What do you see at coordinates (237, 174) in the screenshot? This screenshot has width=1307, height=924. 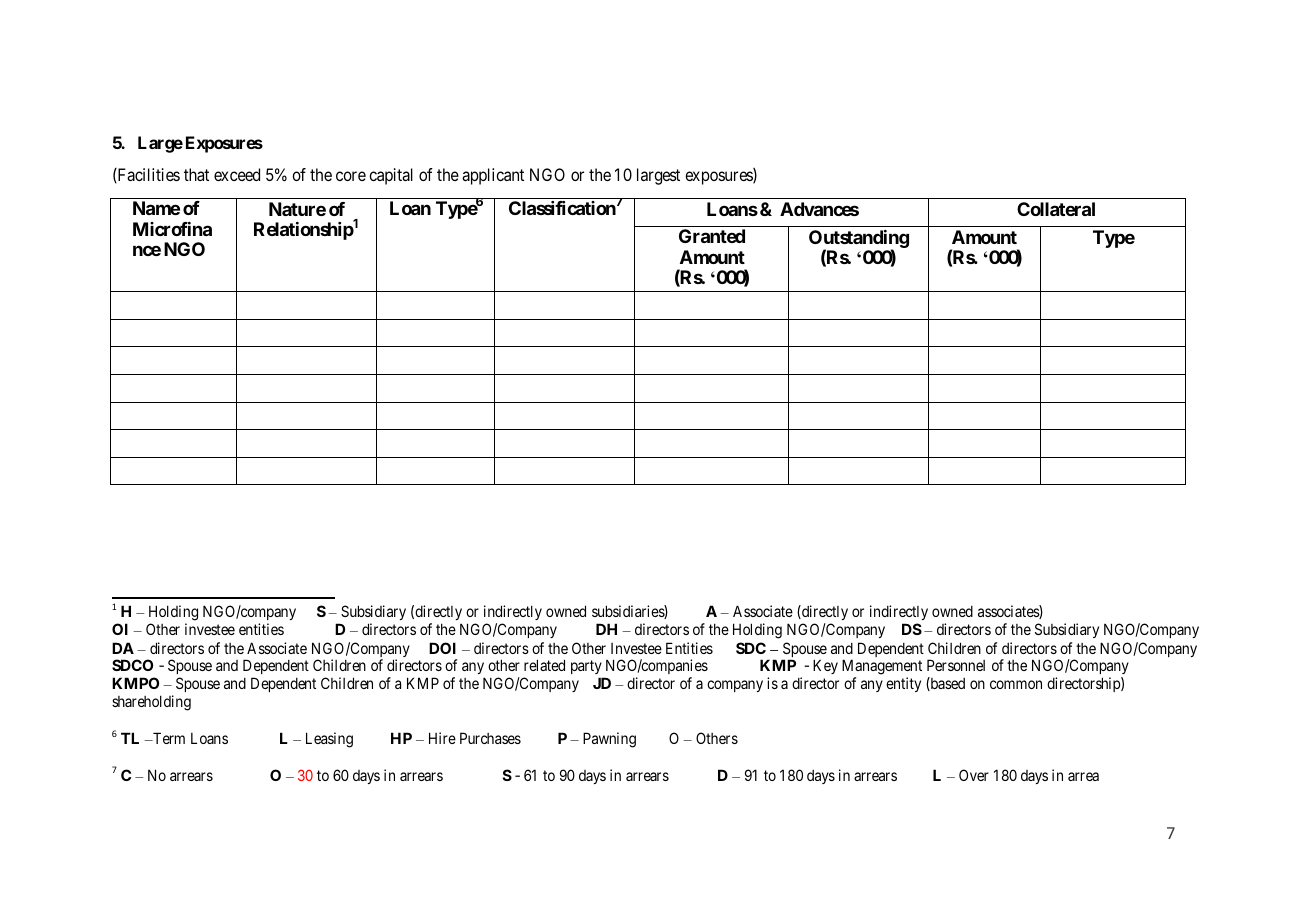 I see `exceed` at bounding box center [237, 174].
